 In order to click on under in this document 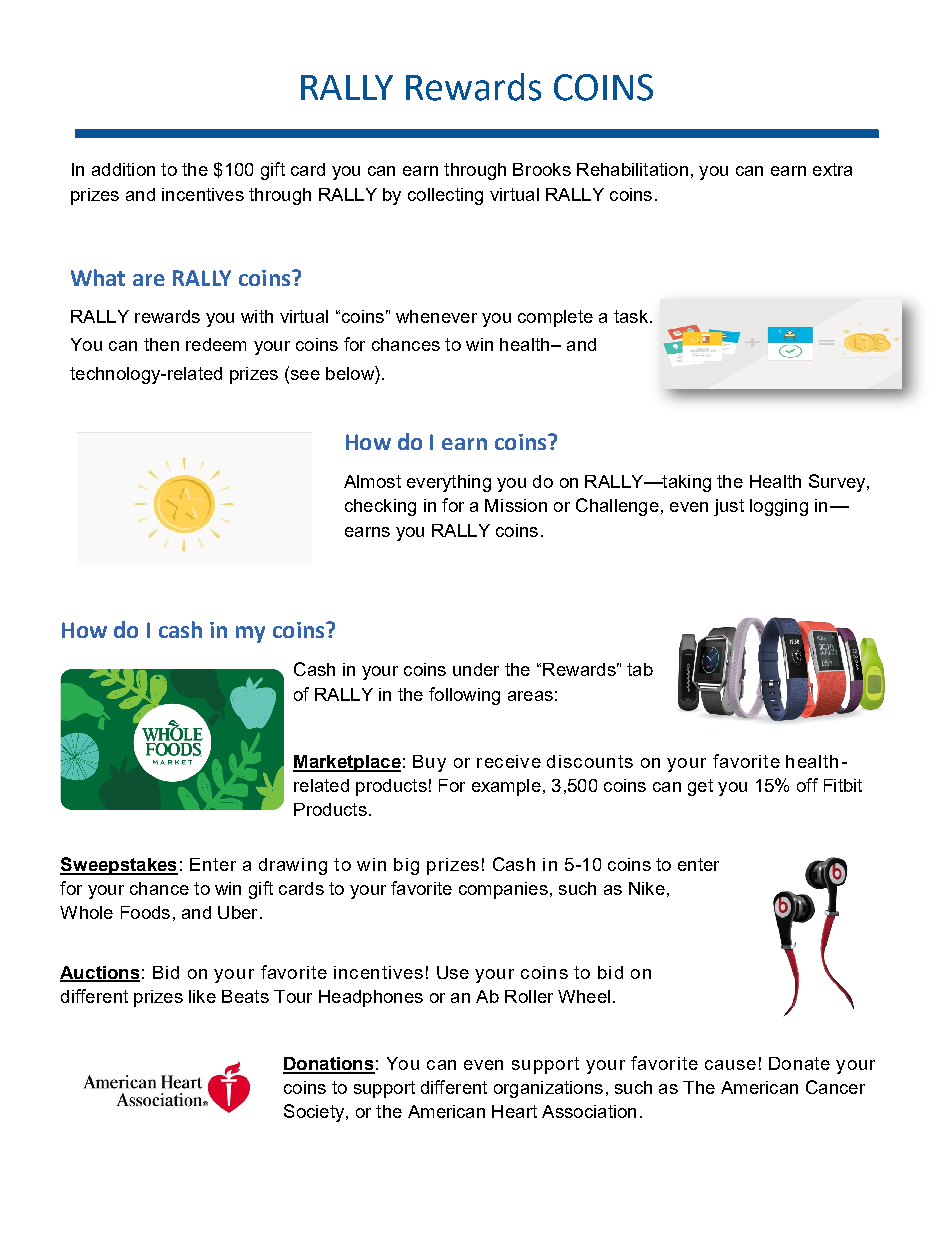, I will do `click(476, 669)`.
